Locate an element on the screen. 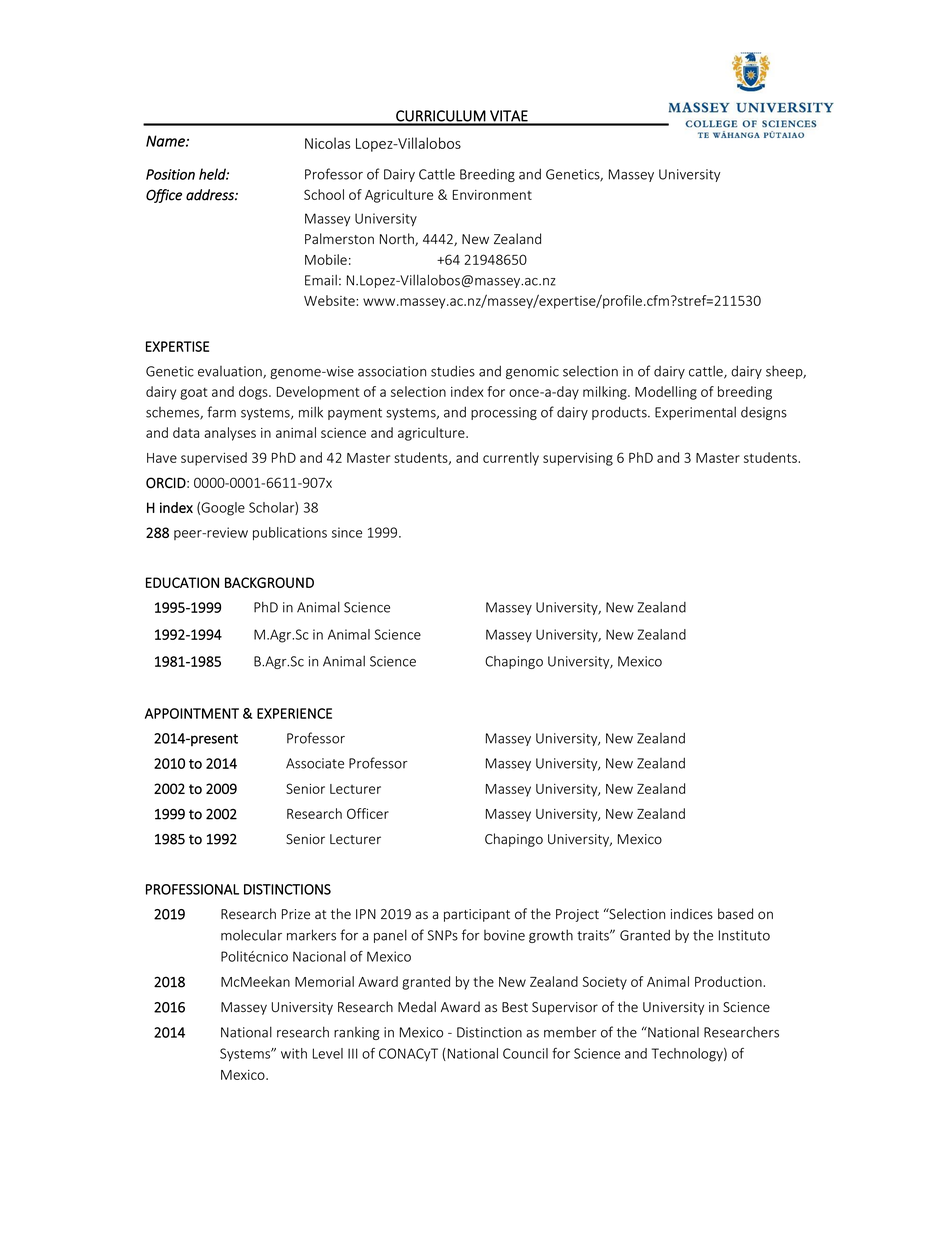 This screenshot has height=1233, width=952. Associate is located at coordinates (315, 763).
